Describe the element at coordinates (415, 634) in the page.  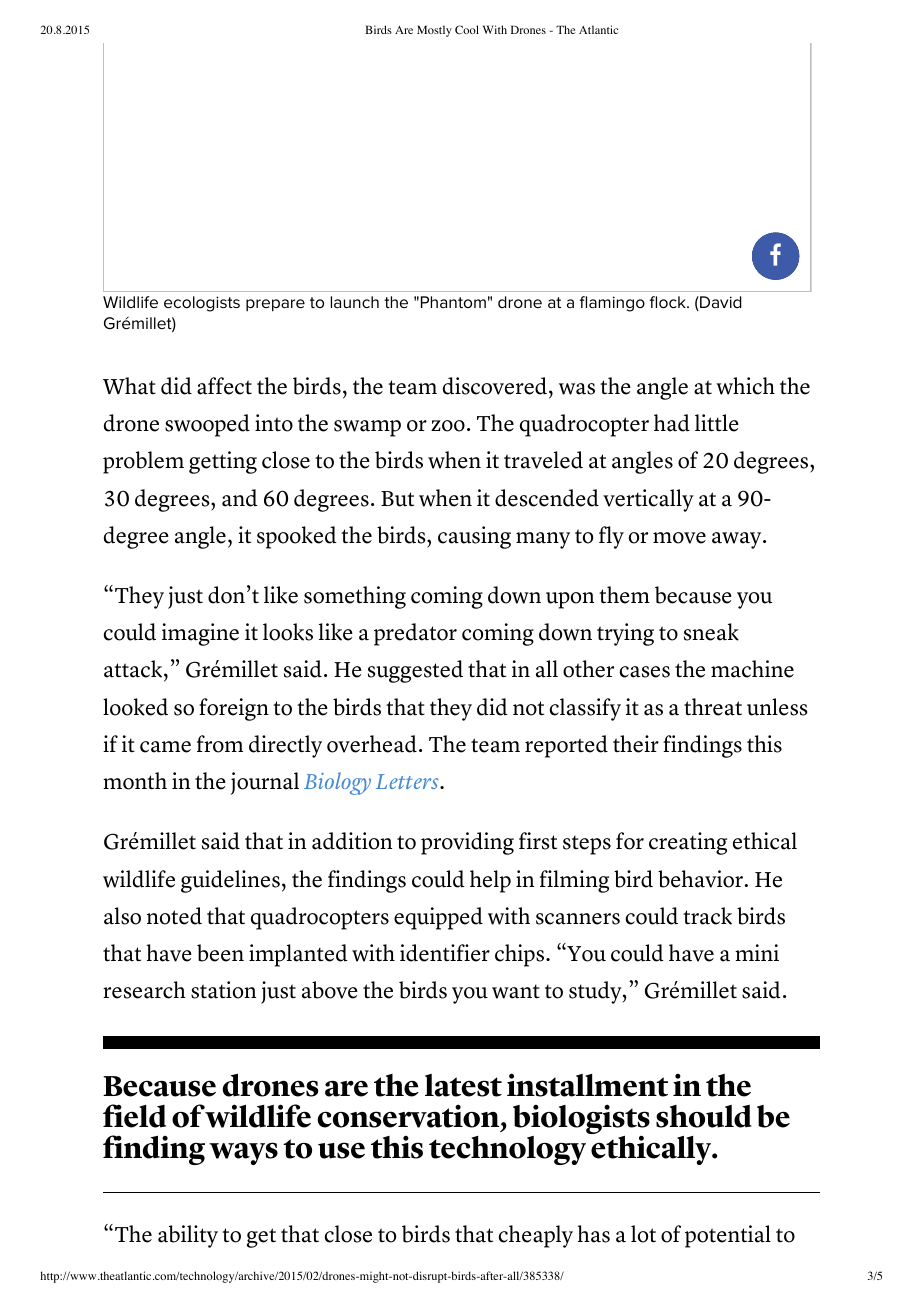
I see `predator` at that location.
